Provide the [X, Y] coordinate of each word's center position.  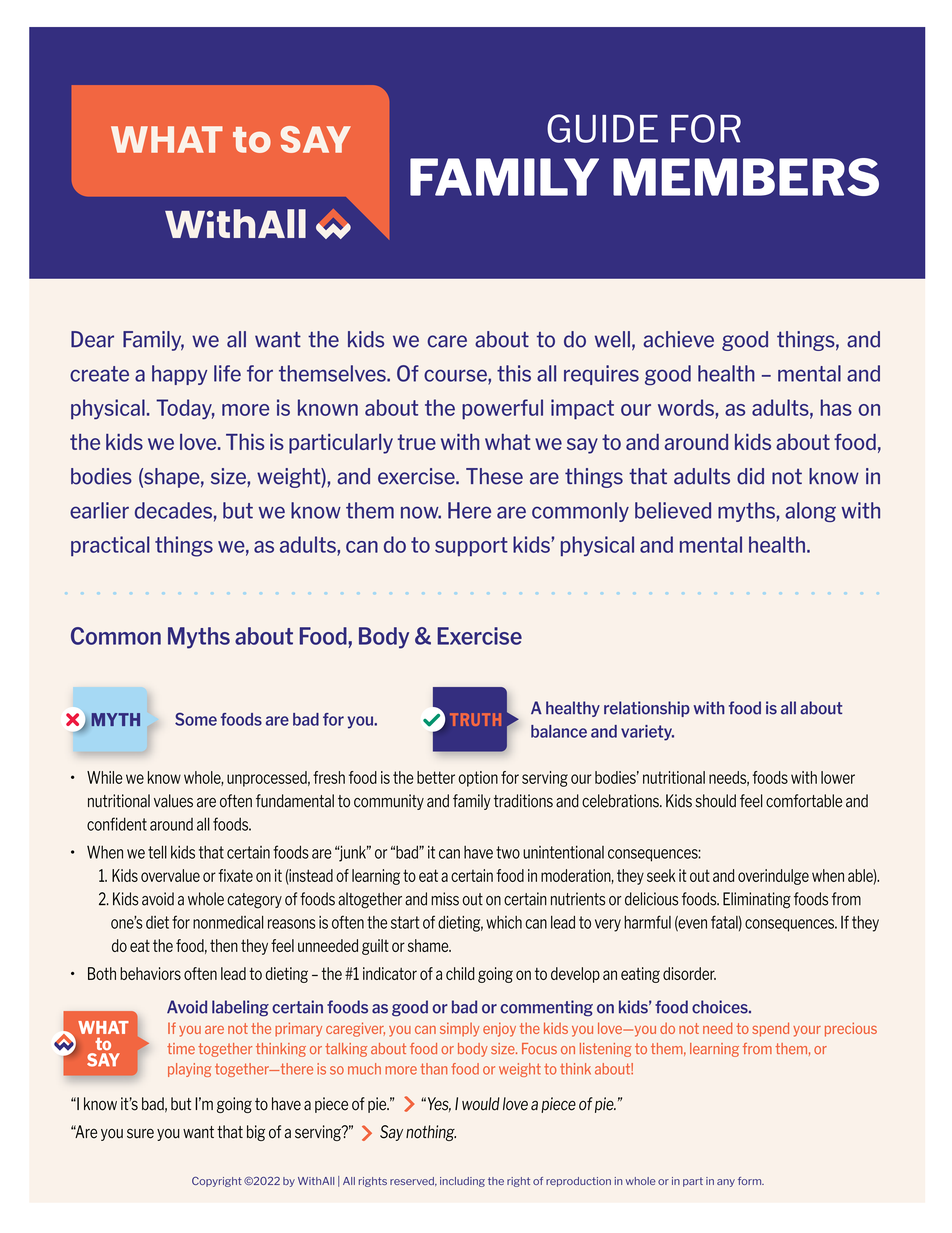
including [462, 1182]
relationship [647, 709]
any [726, 1183]
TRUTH [475, 719]
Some [196, 719]
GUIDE [602, 128]
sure [140, 1133]
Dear [92, 339]
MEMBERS [746, 177]
